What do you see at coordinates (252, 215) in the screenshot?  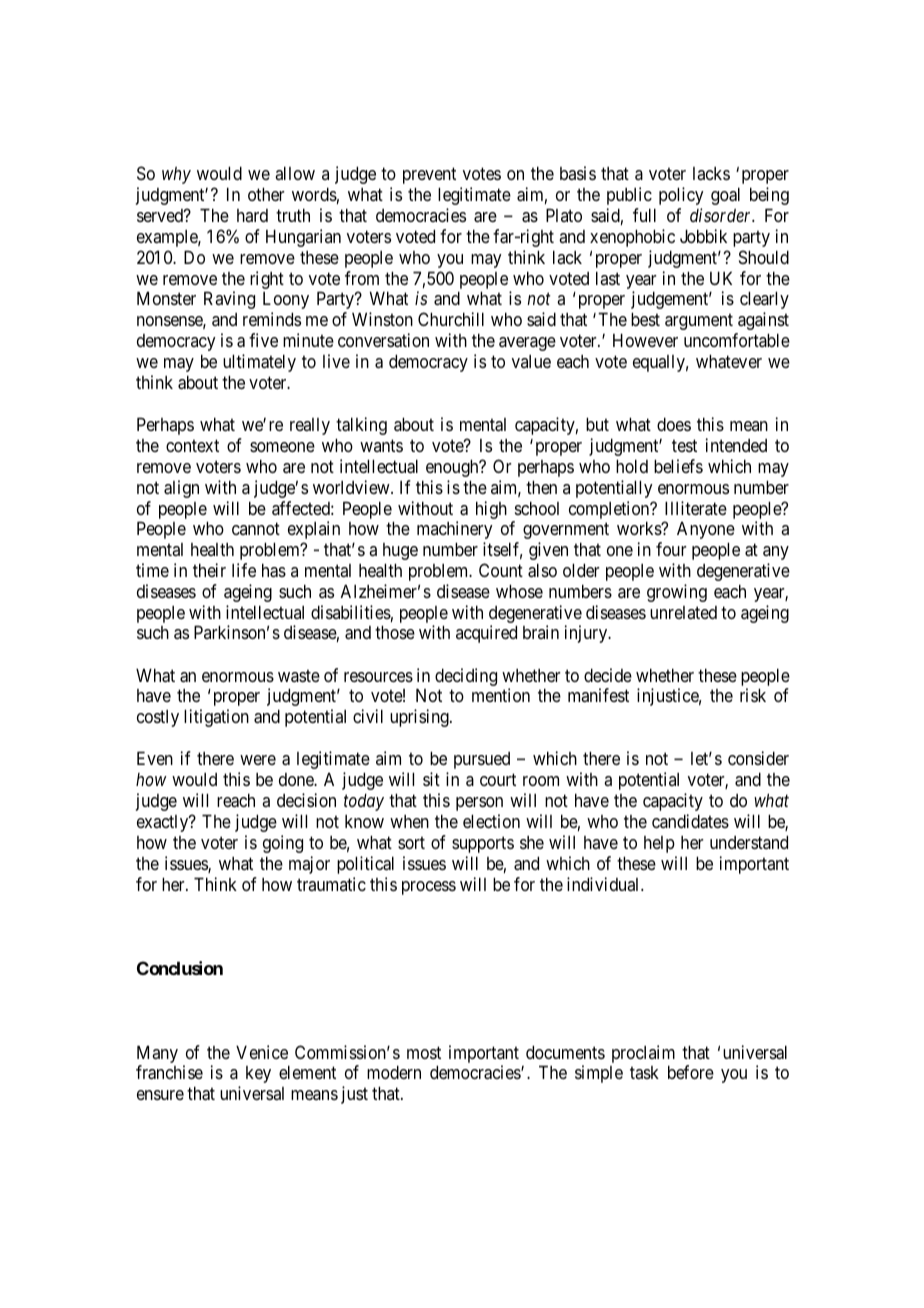 I see `hard` at bounding box center [252, 215].
